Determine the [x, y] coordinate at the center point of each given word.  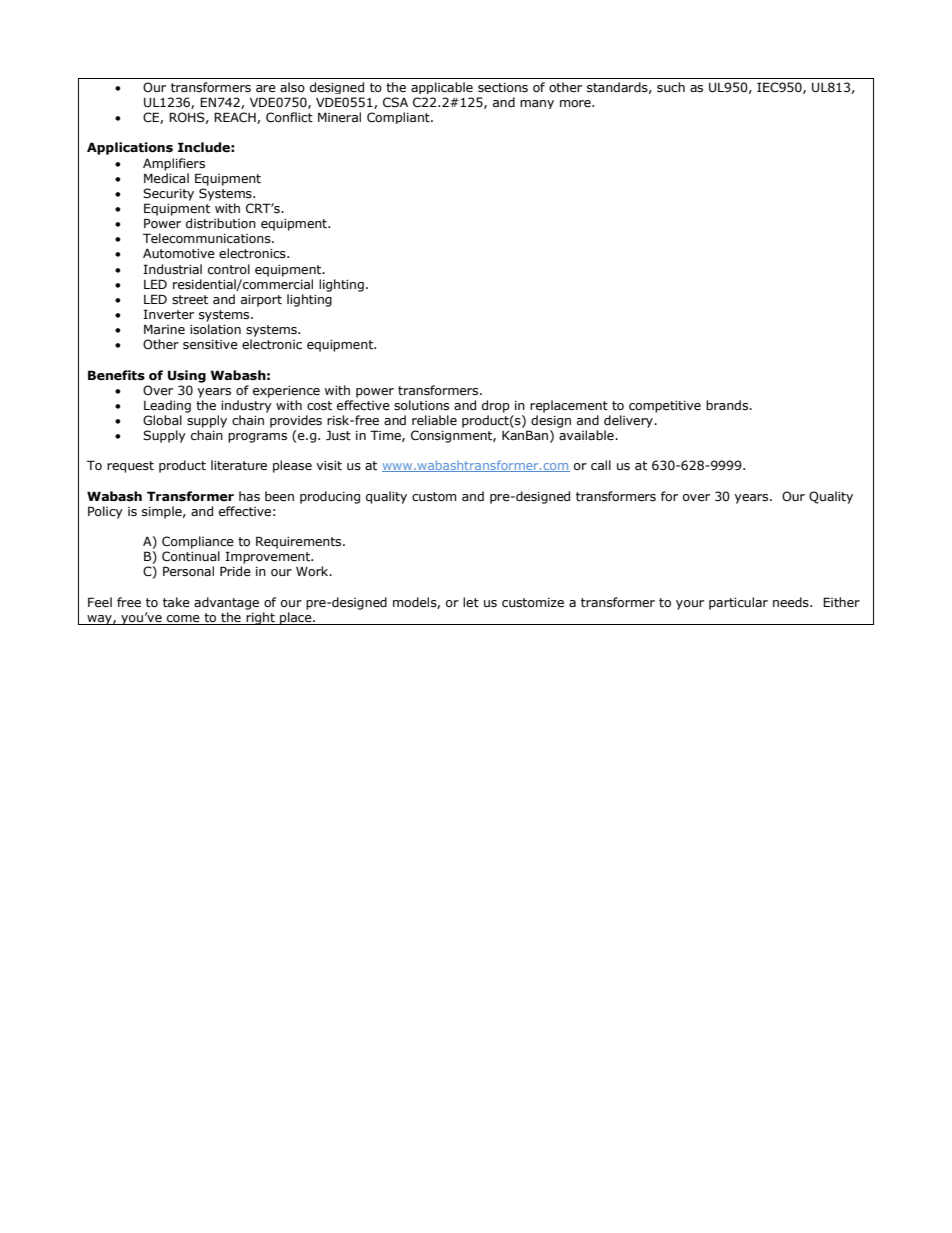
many [537, 104]
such [671, 87]
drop [496, 406]
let [471, 602]
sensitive [210, 345]
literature [239, 465]
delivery [629, 421]
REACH [236, 118]
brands [728, 405]
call [601, 465]
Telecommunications [208, 238]
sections [503, 88]
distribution [221, 223]
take [176, 602]
